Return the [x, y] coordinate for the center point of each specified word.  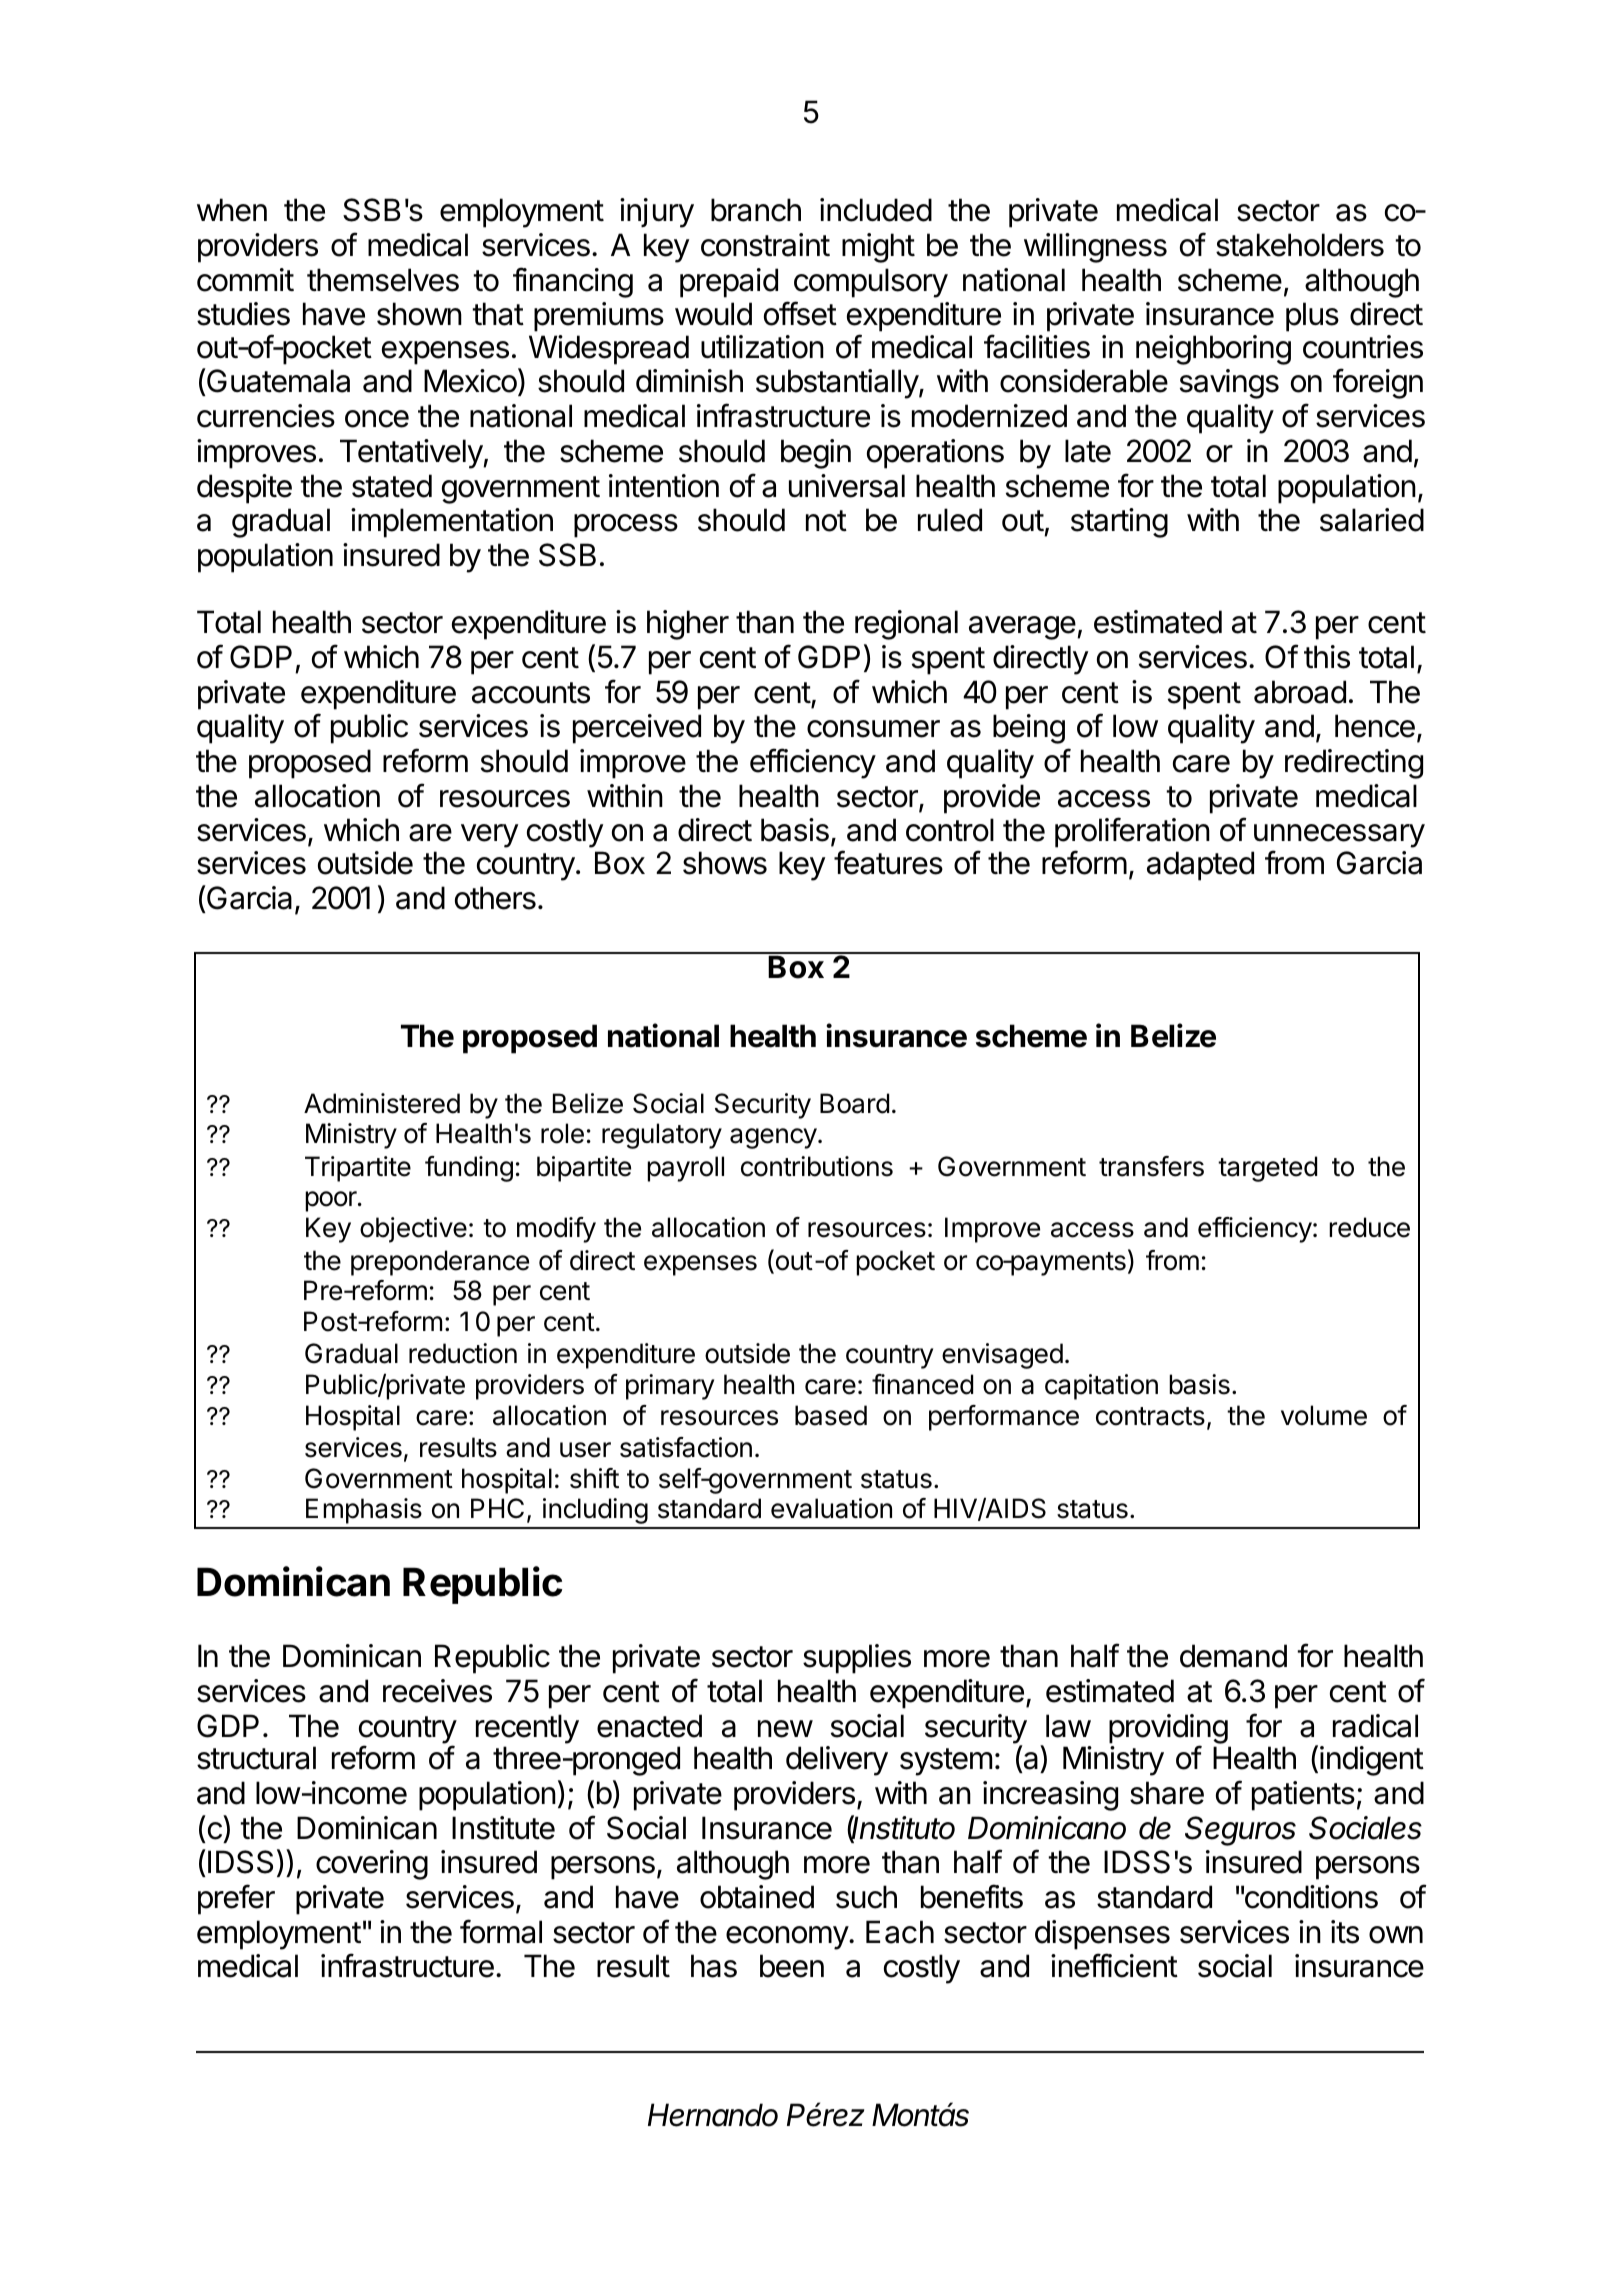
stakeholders [1300, 245]
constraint [765, 245]
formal [501, 1931]
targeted [1267, 1169]
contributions [817, 1166]
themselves [383, 280]
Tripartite [358, 1169]
